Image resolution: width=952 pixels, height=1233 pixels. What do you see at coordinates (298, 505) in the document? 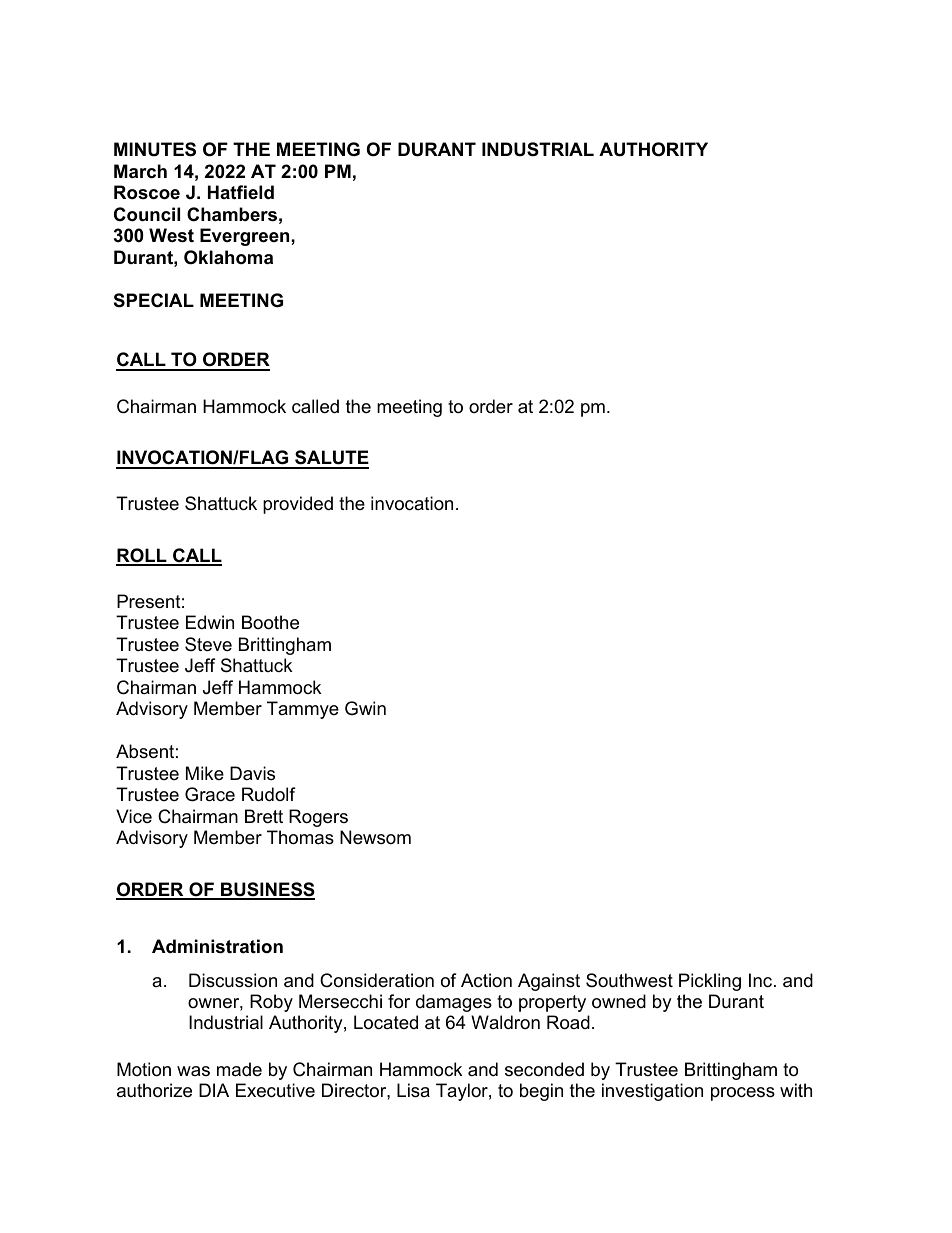
I see `provided` at bounding box center [298, 505].
